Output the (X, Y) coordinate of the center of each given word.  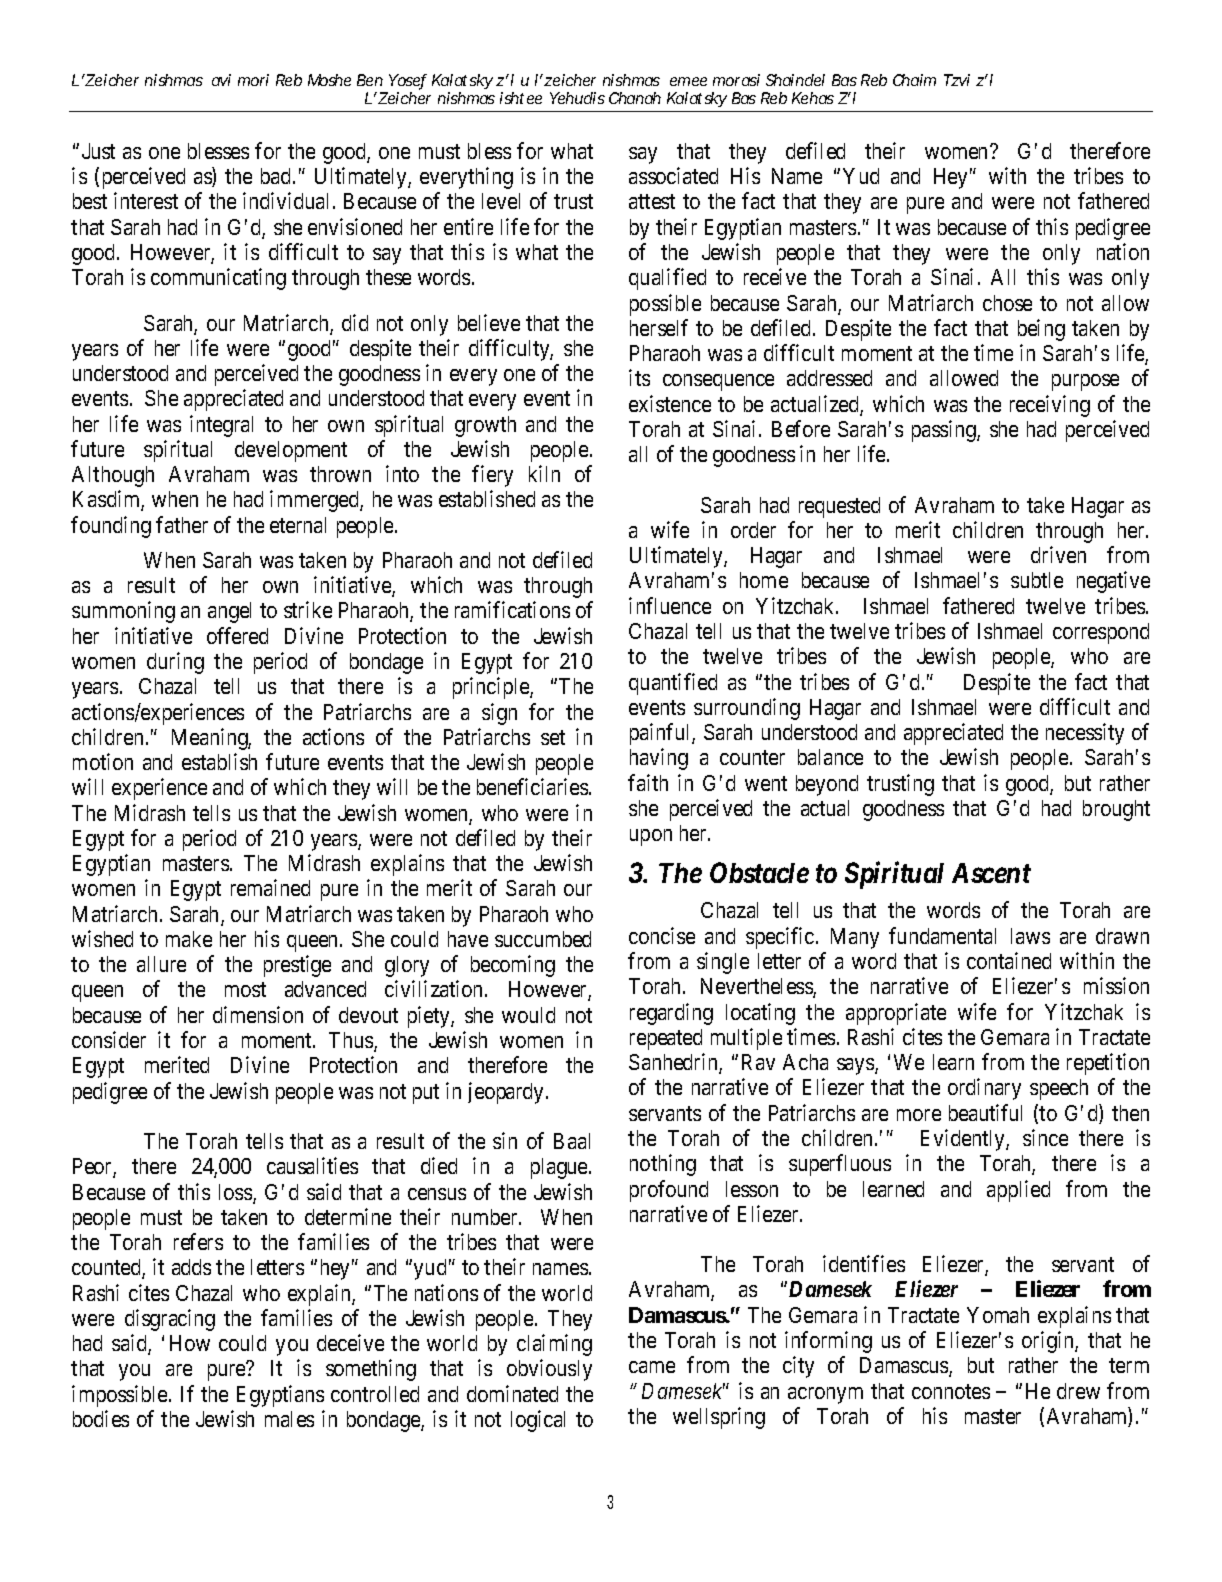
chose (1007, 303)
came (652, 1367)
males (289, 1419)
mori (253, 80)
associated (673, 175)
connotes (951, 1391)
